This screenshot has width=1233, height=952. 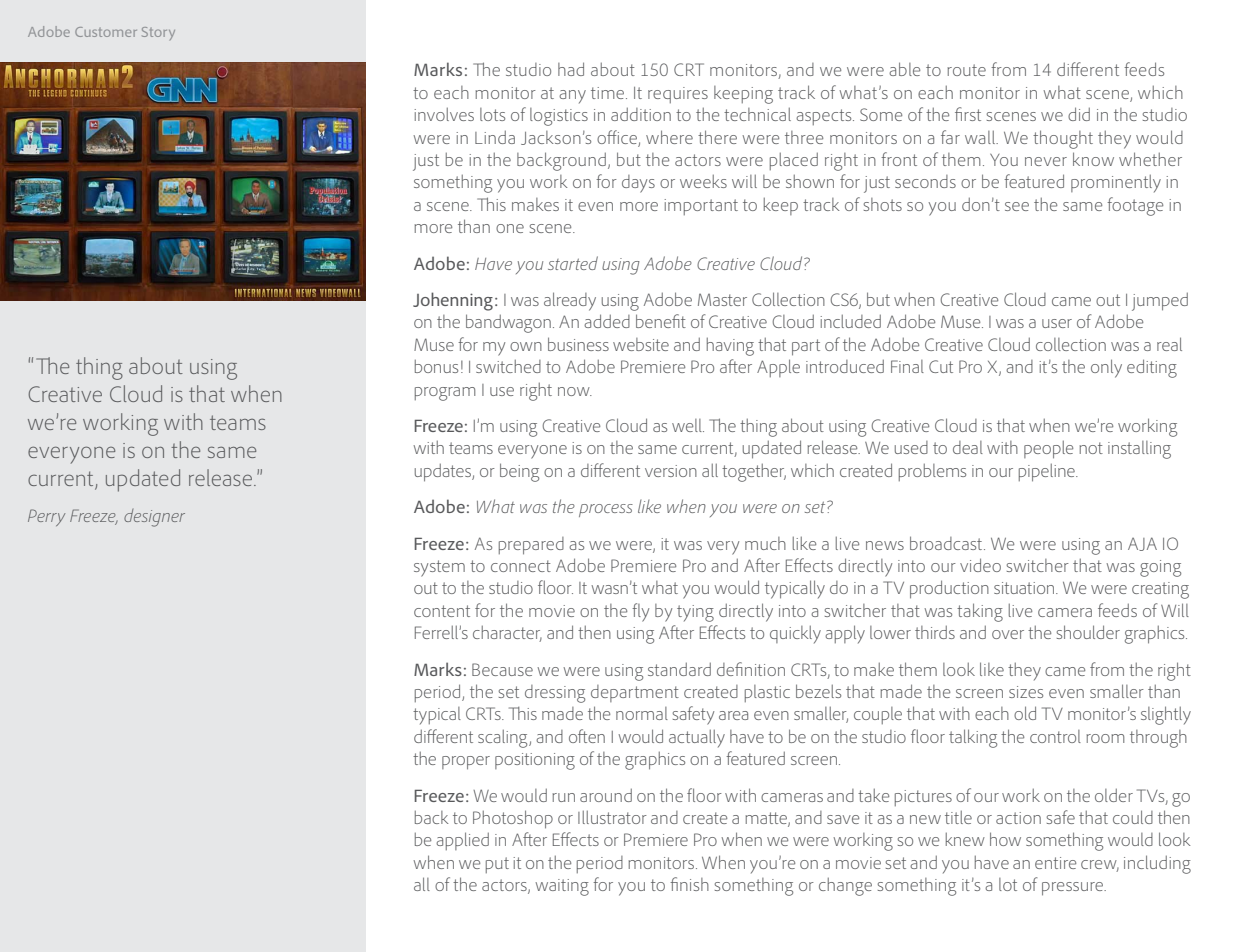 What do you see at coordinates (1057, 323) in the screenshot?
I see `user` at bounding box center [1057, 323].
